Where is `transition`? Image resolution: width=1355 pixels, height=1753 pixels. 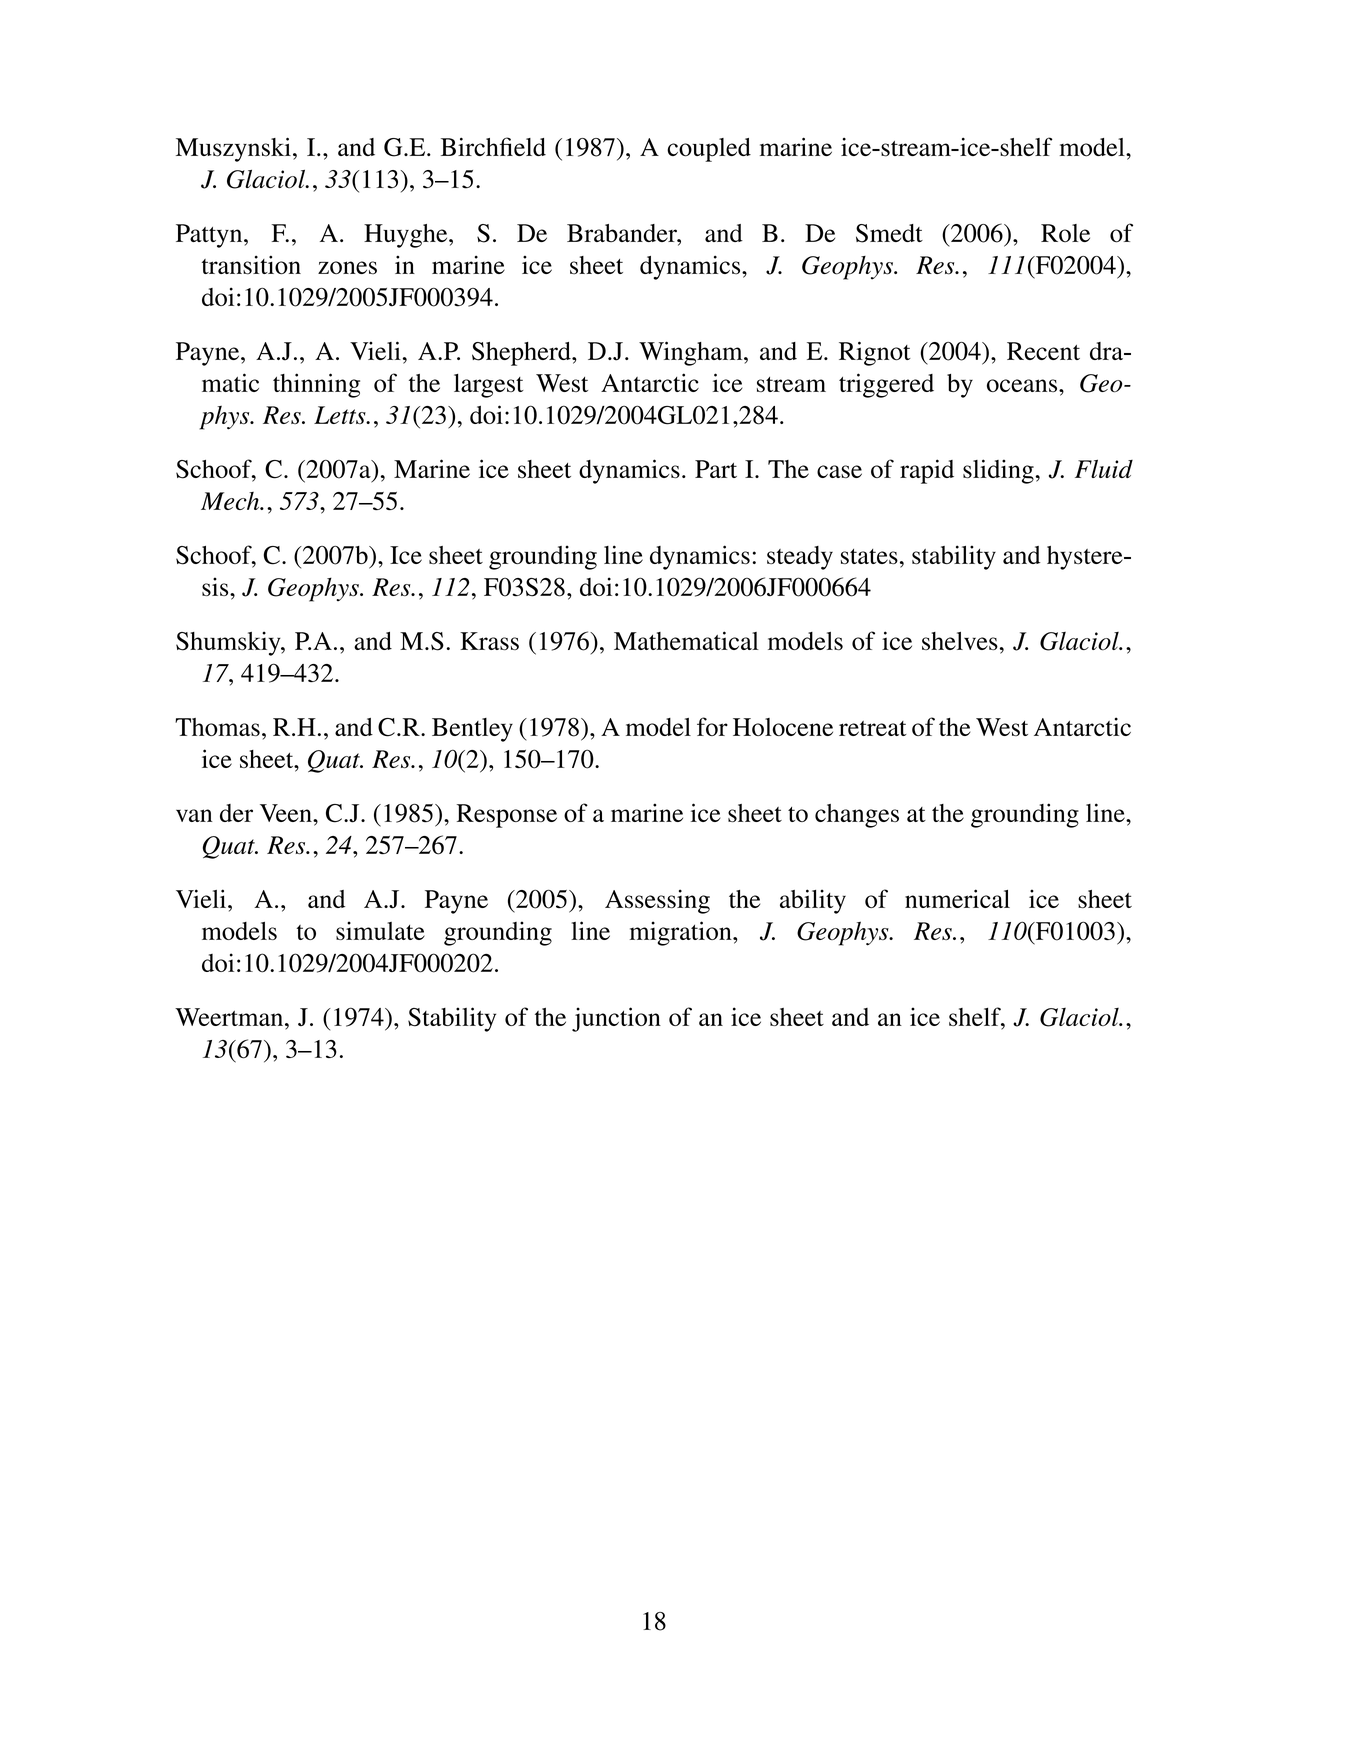 transition is located at coordinates (251, 265).
